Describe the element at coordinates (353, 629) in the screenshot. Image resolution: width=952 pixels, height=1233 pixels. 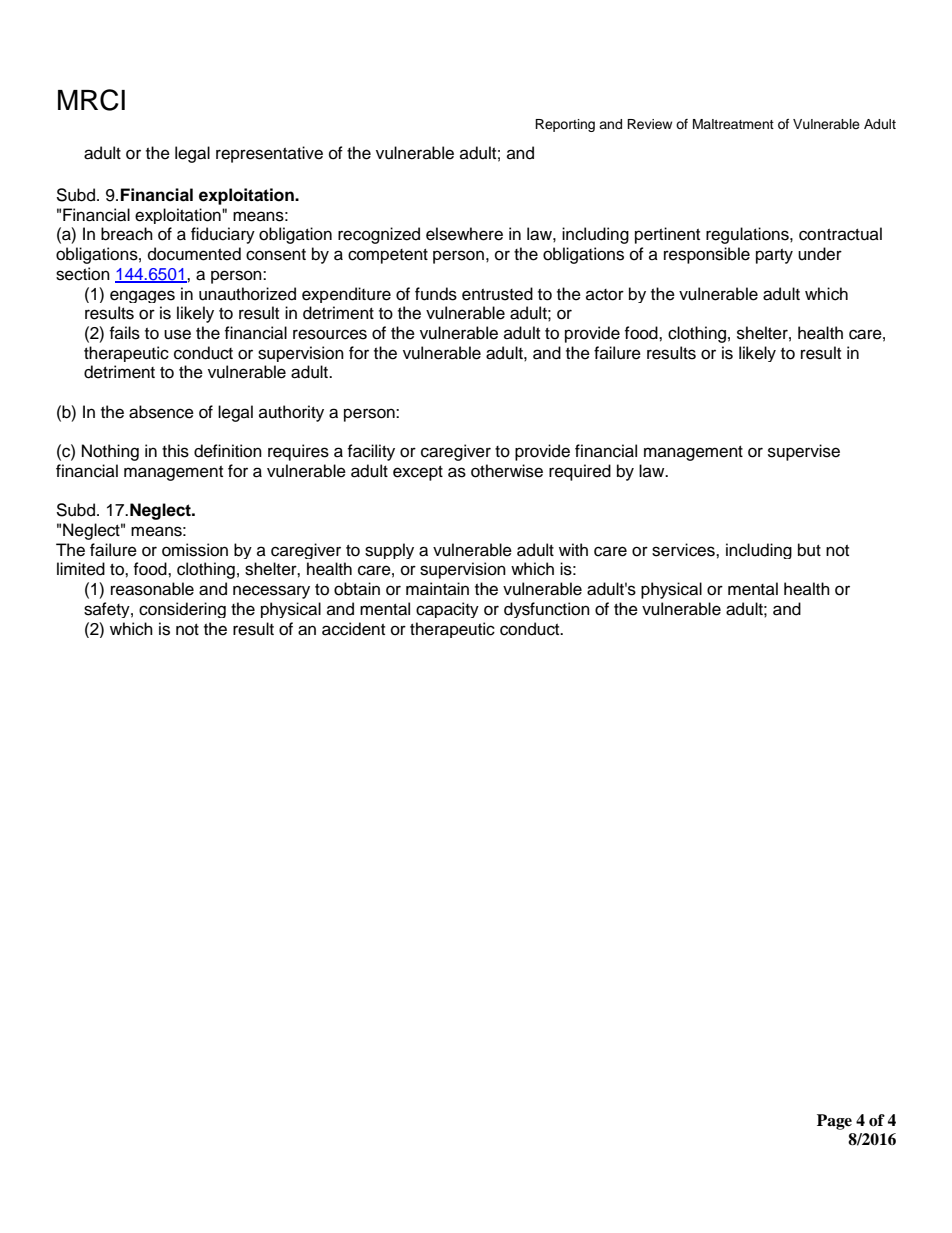
I see `accident` at that location.
